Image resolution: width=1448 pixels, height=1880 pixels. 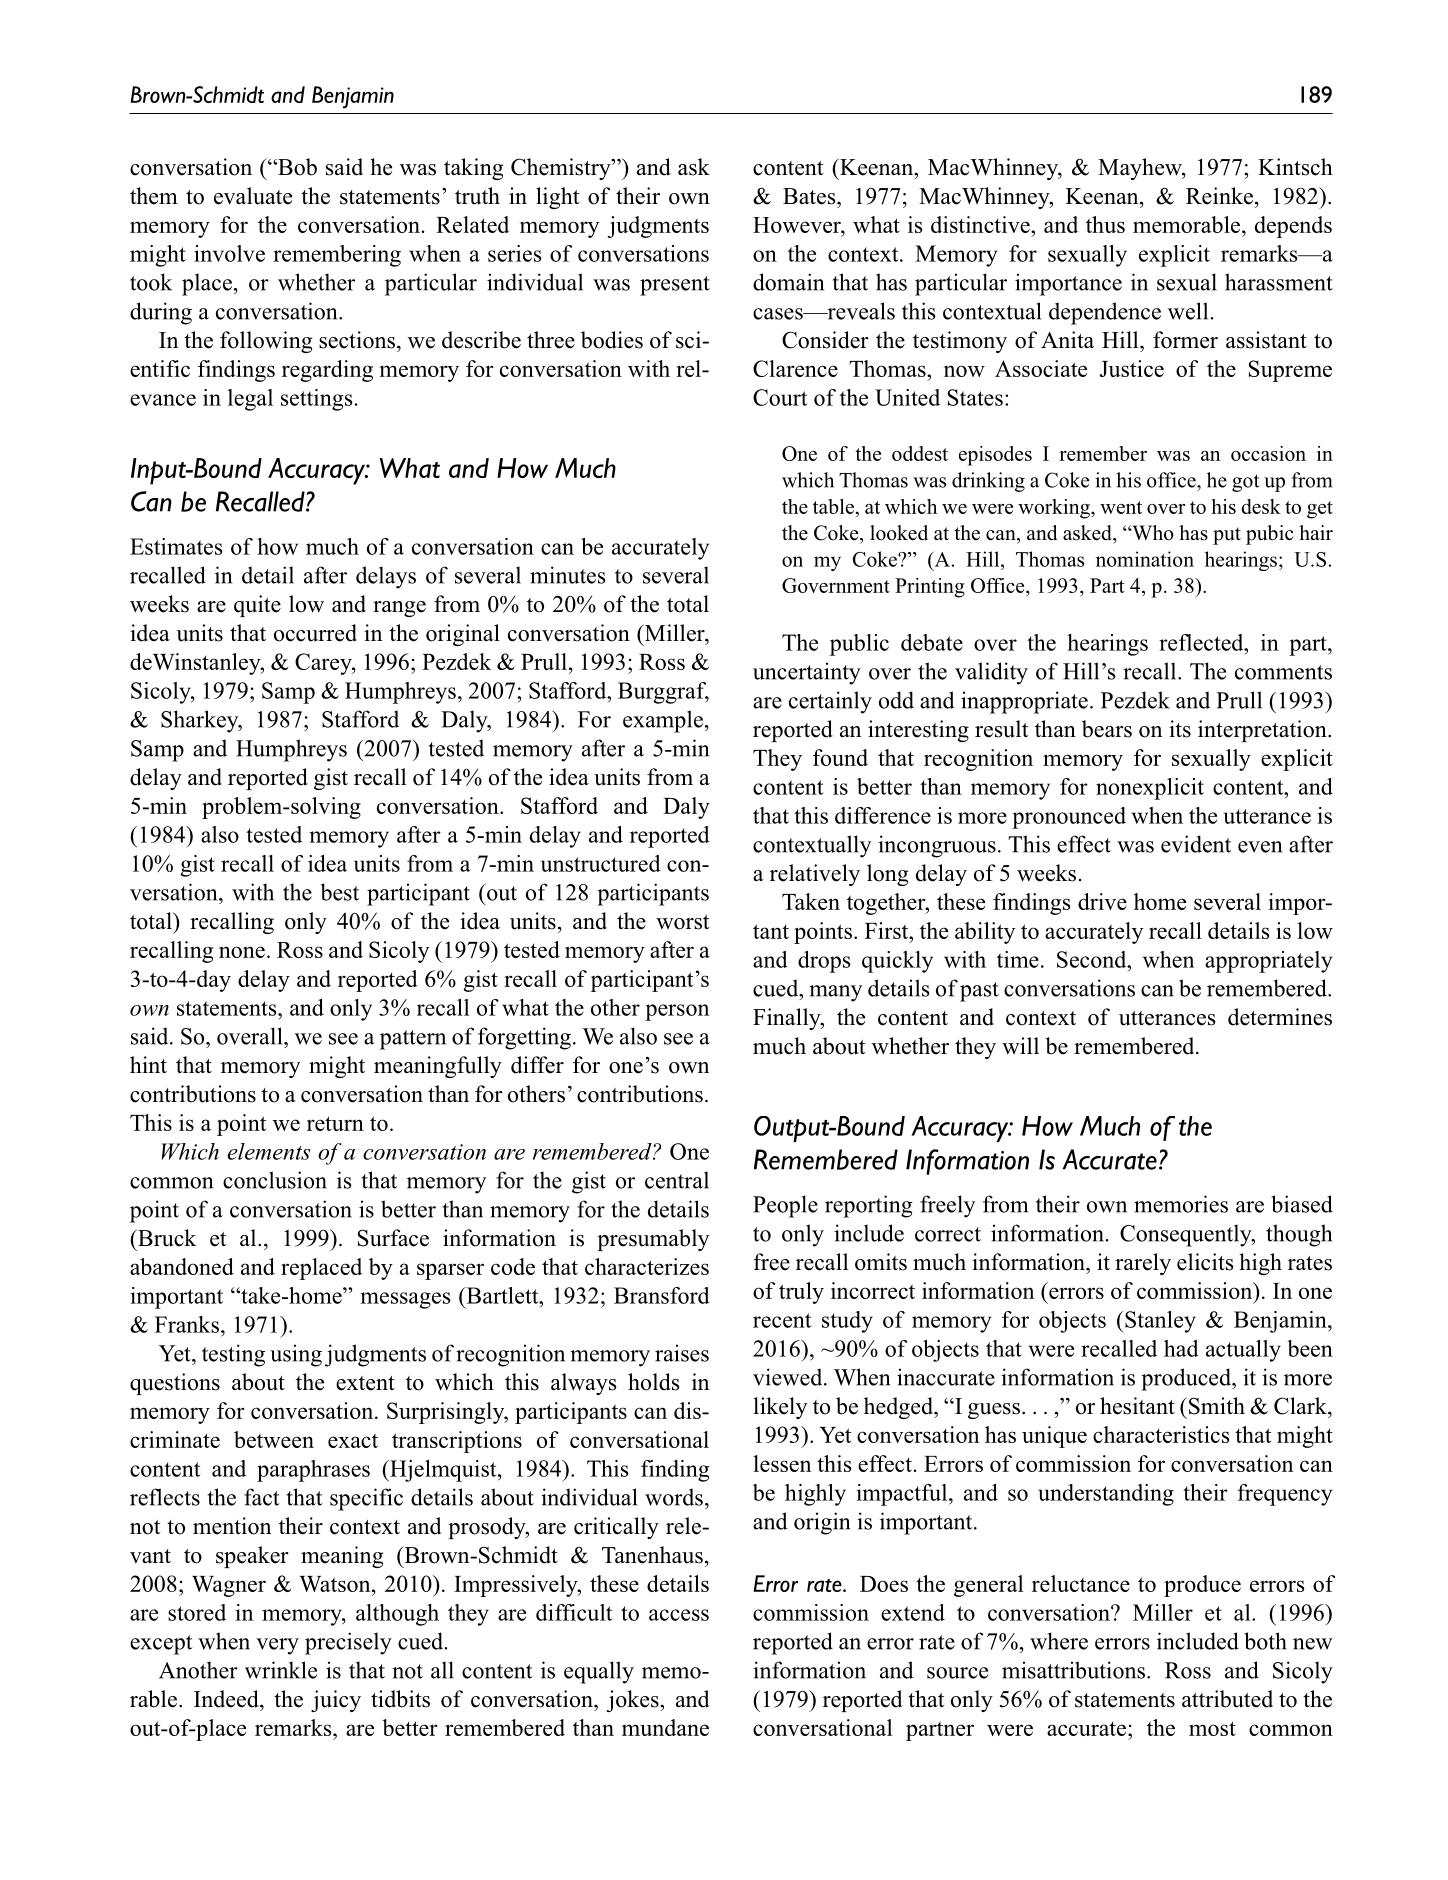 I want to click on table, so click(x=833, y=506).
